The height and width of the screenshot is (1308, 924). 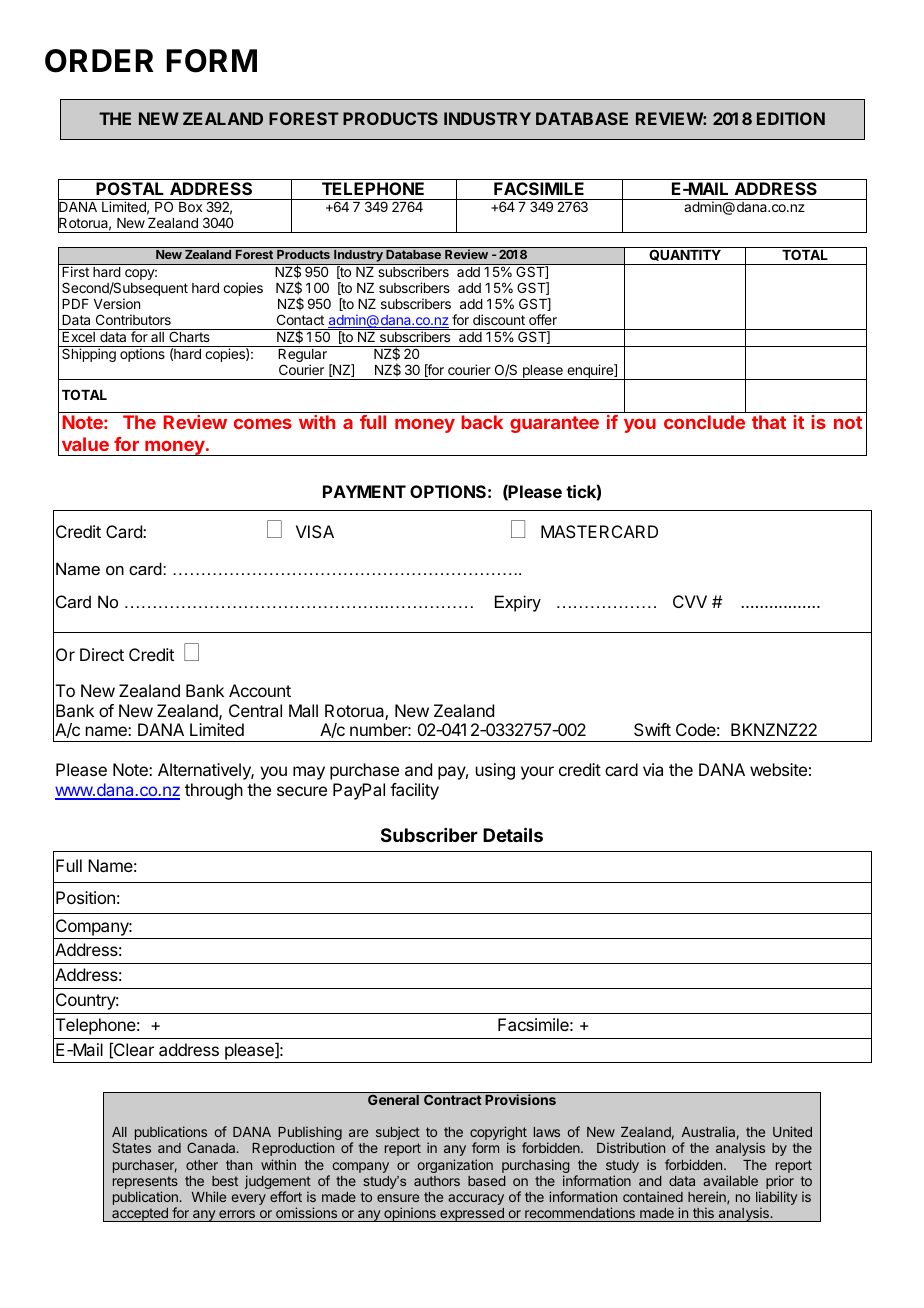 I want to click on available, so click(x=730, y=1180).
